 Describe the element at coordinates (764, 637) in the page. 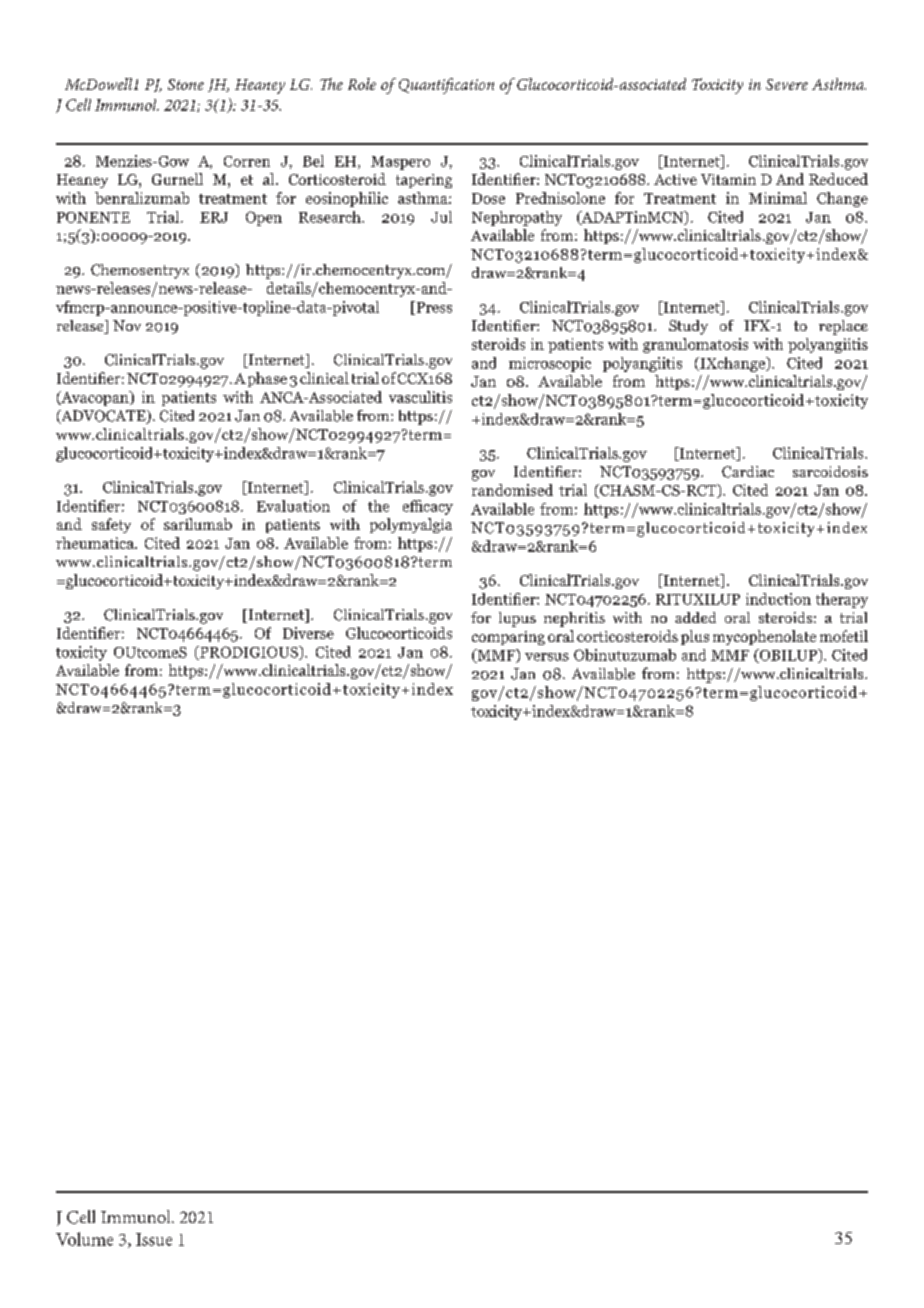

I see `mycophenolate` at that location.
